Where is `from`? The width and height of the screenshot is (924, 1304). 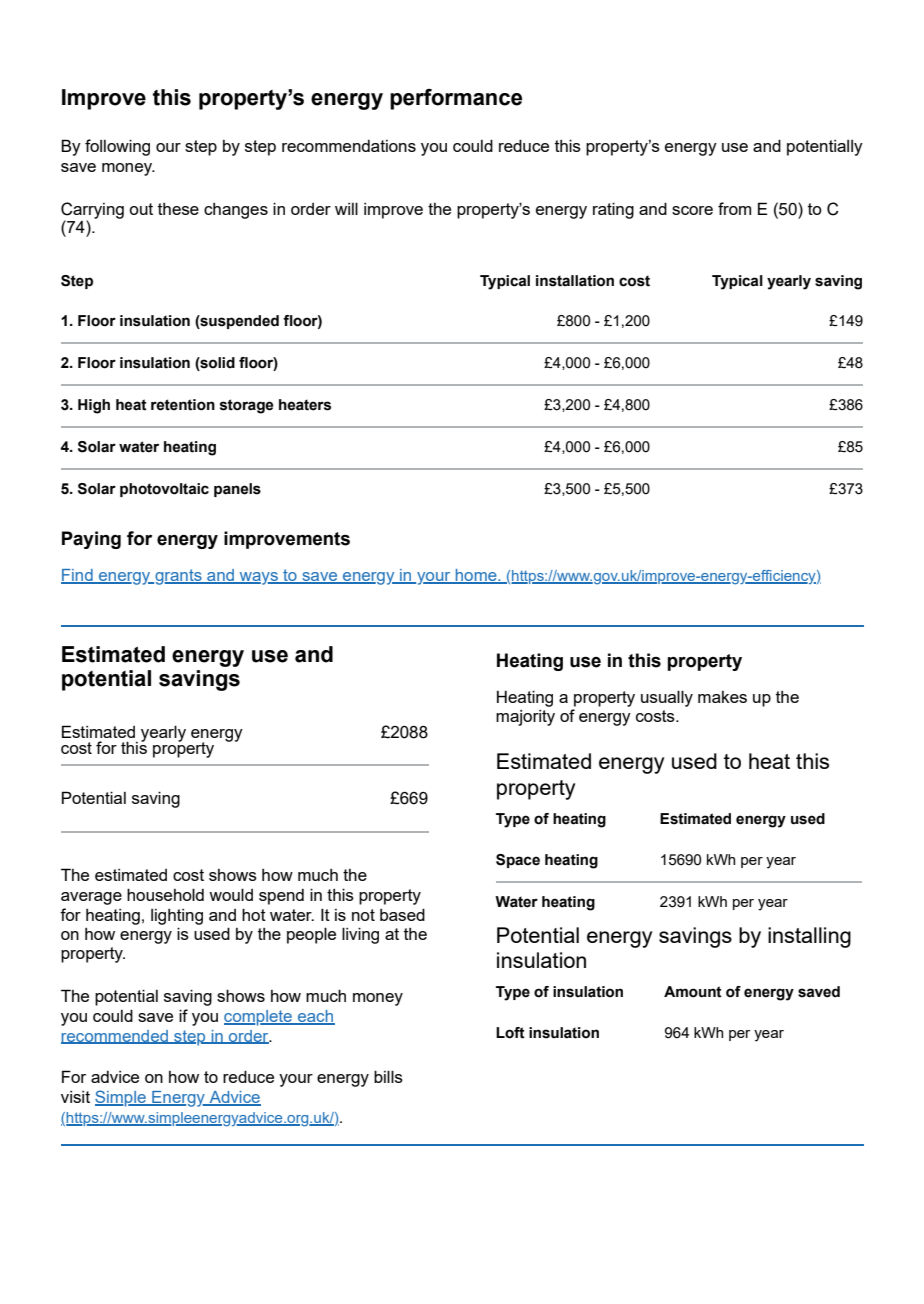 from is located at coordinates (734, 208).
